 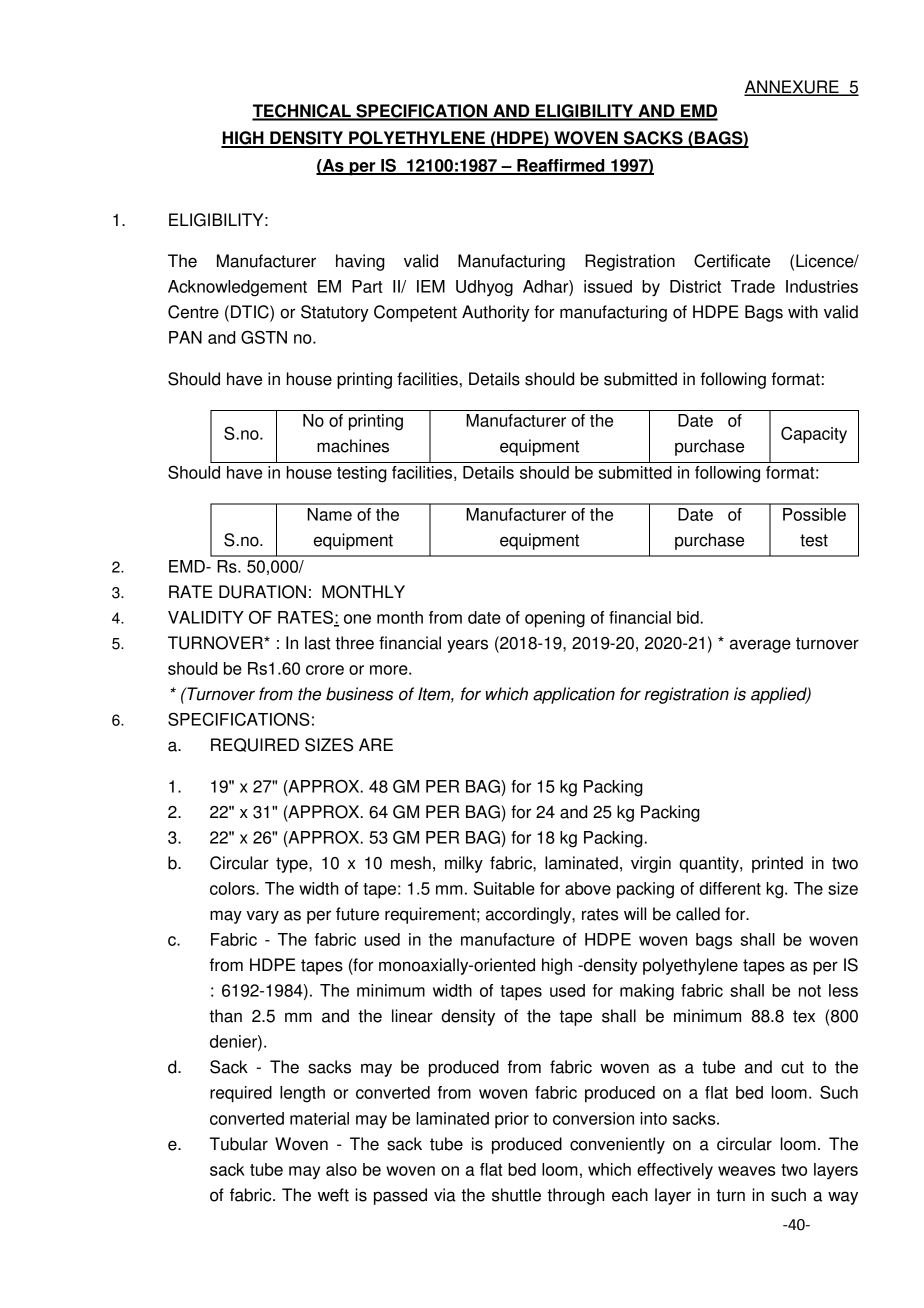 I want to click on TECHNICAL, so click(x=302, y=112).
